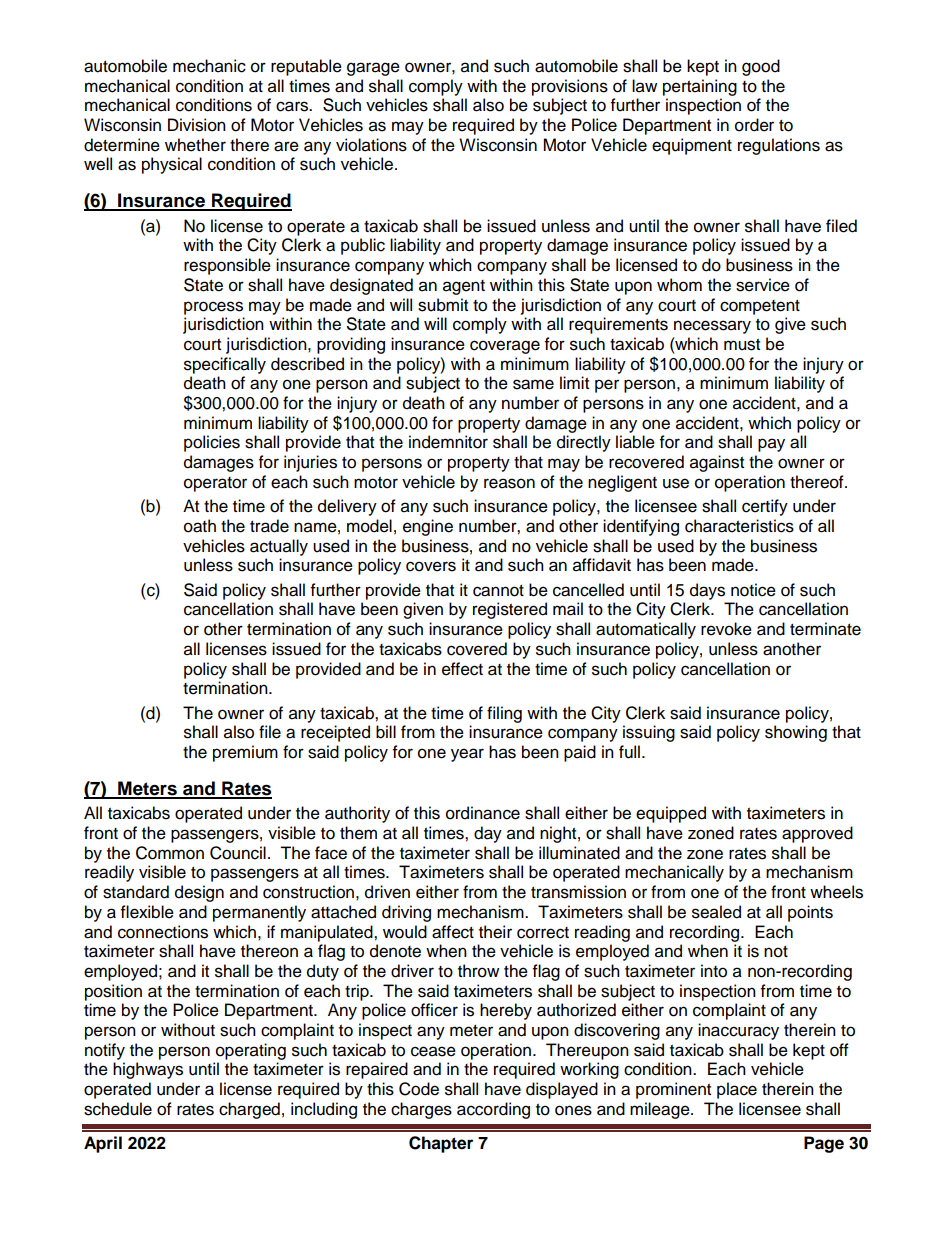 The width and height of the page is (952, 1233). Describe the element at coordinates (771, 445) in the page. I see `pay` at that location.
